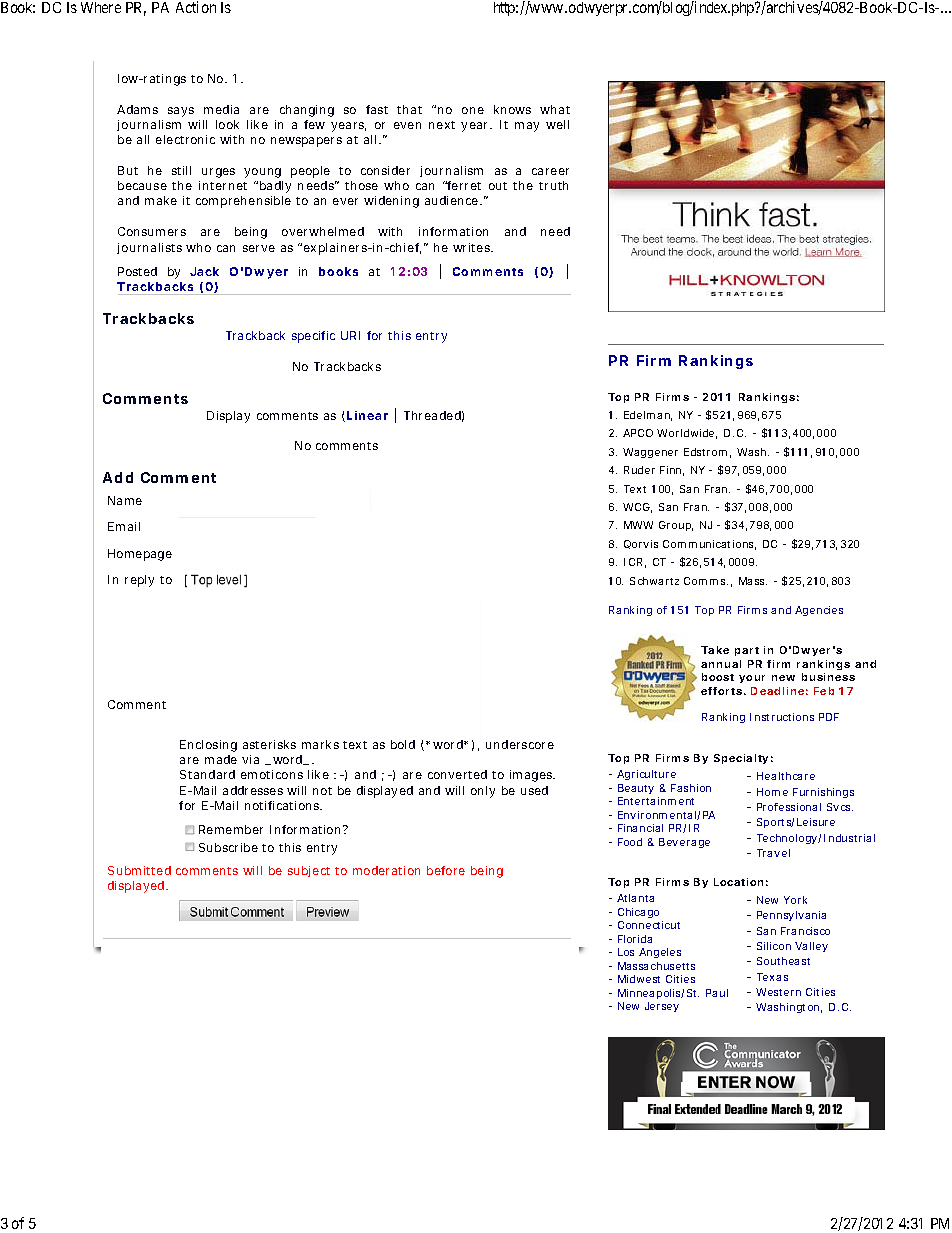 This page has height=1233, width=952. What do you see at coordinates (721, 664) in the page?
I see `annual` at bounding box center [721, 664].
